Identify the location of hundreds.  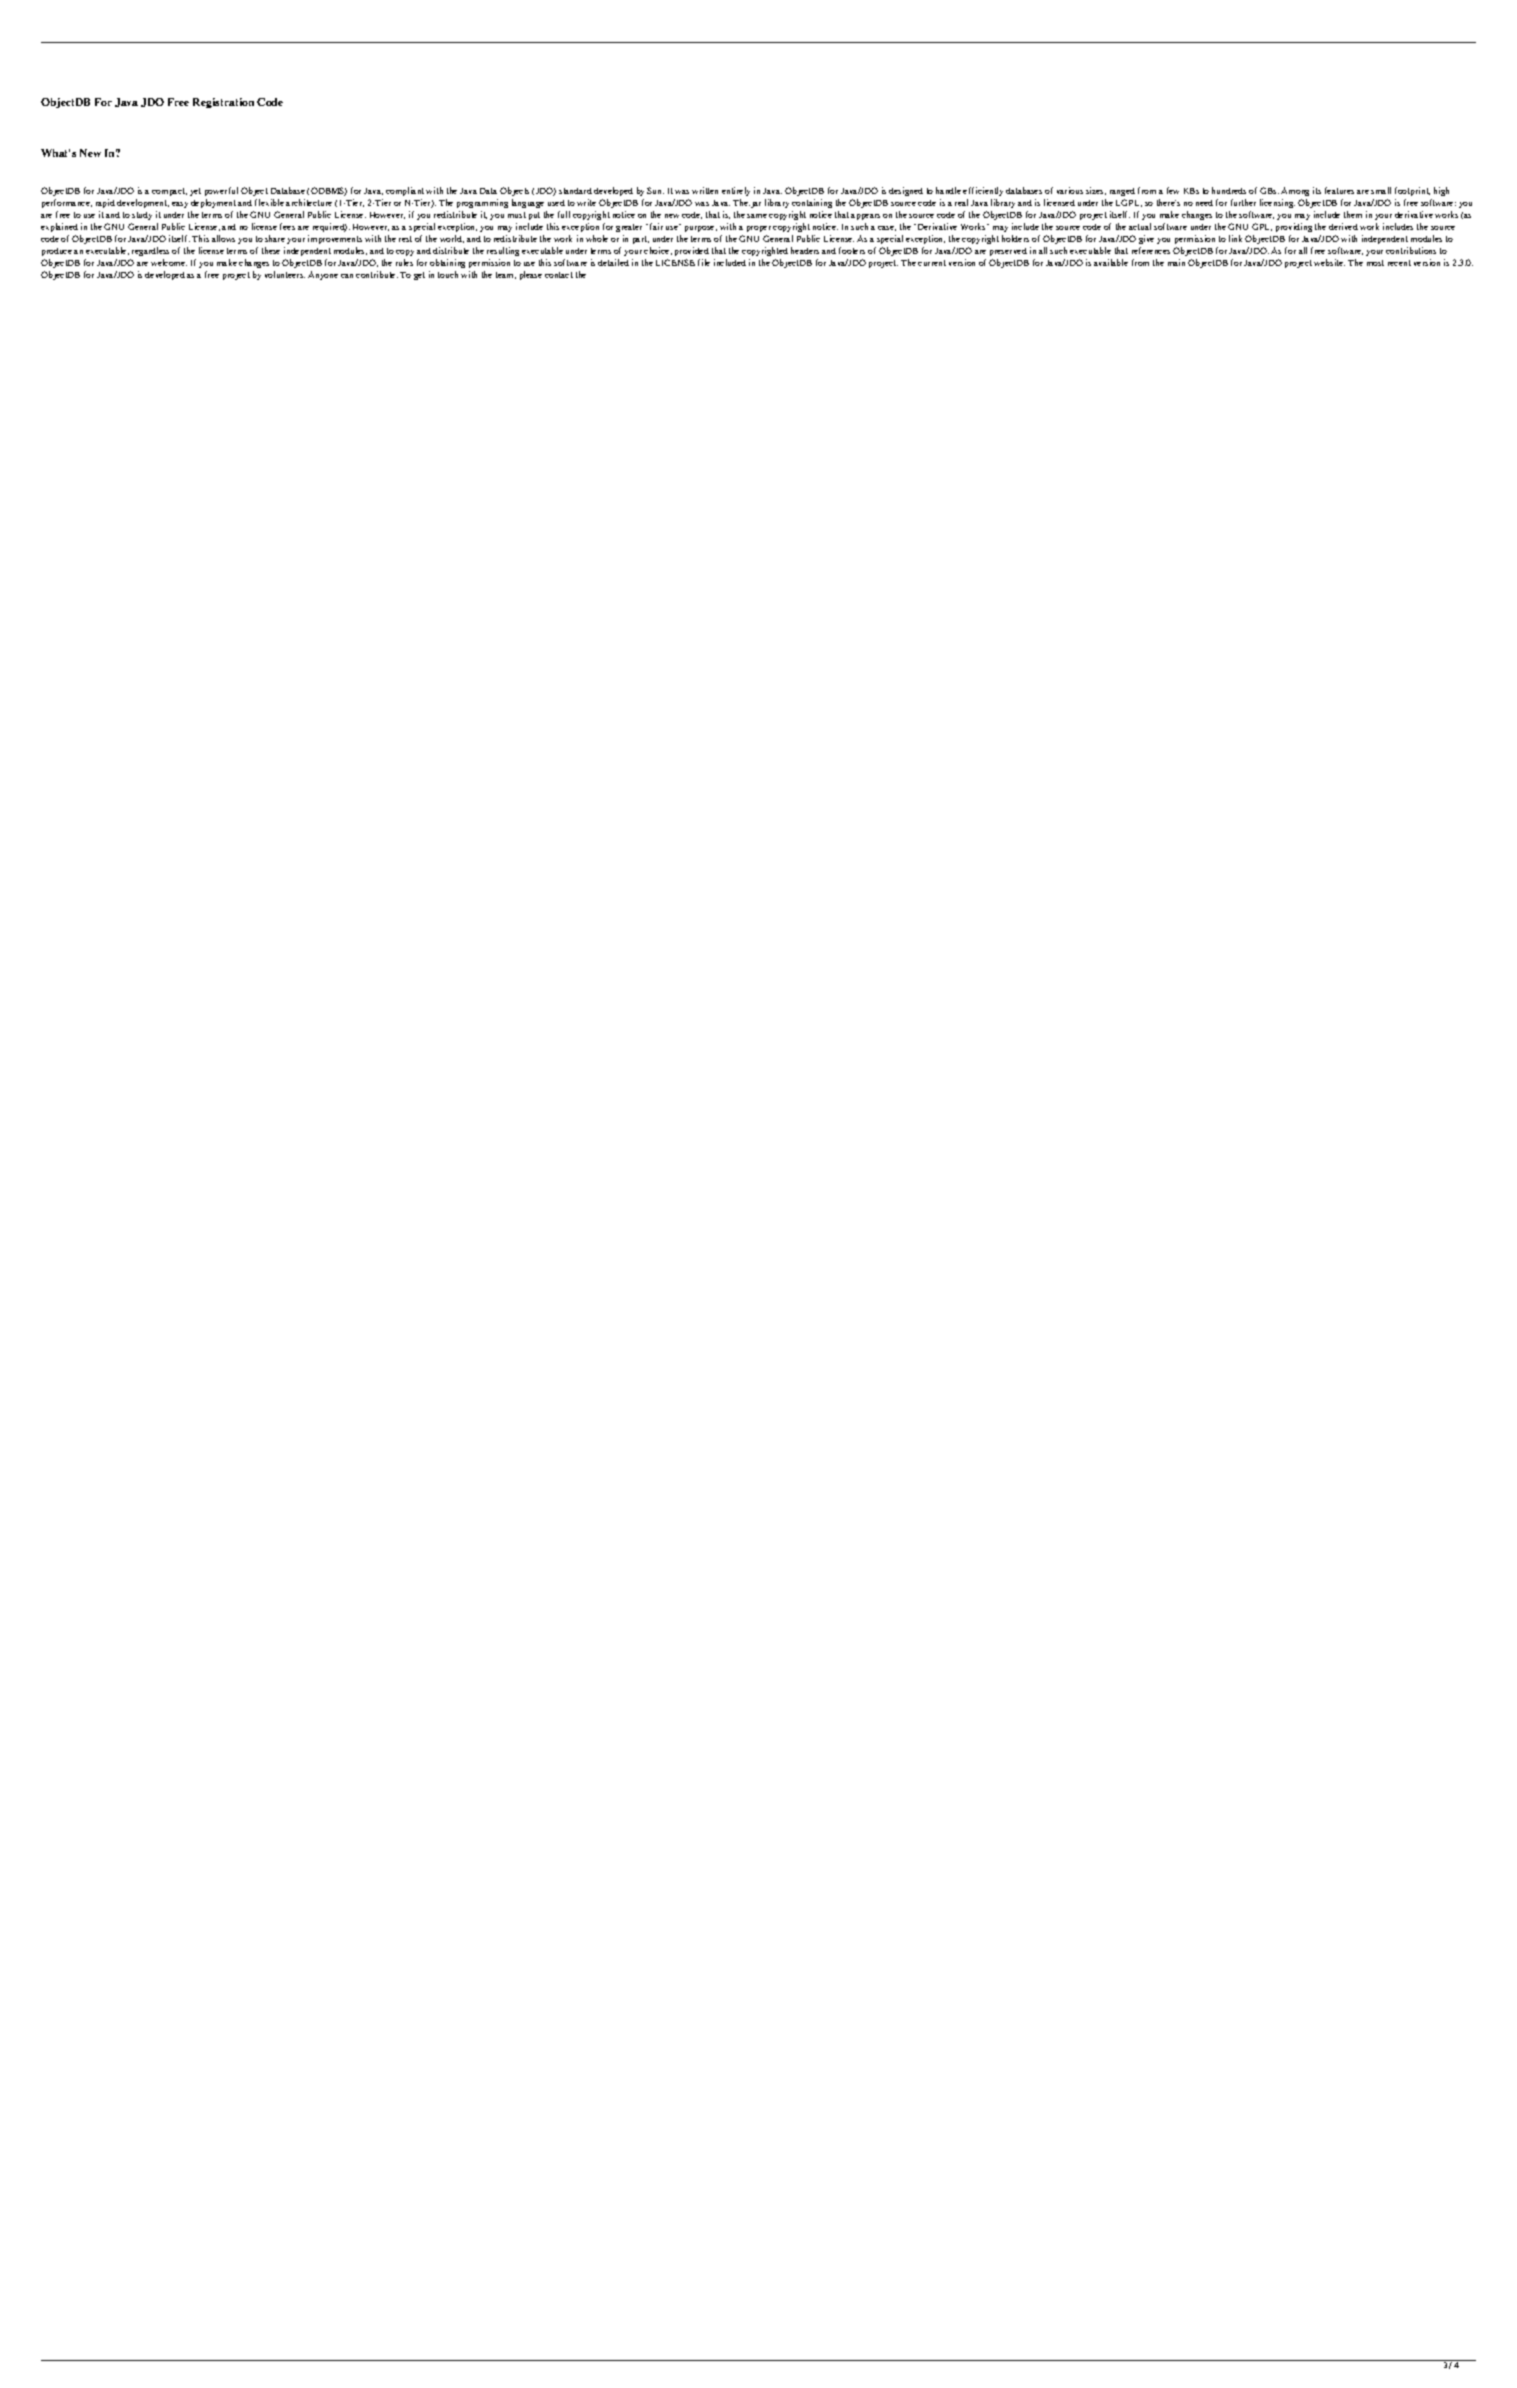
(1229, 190).
